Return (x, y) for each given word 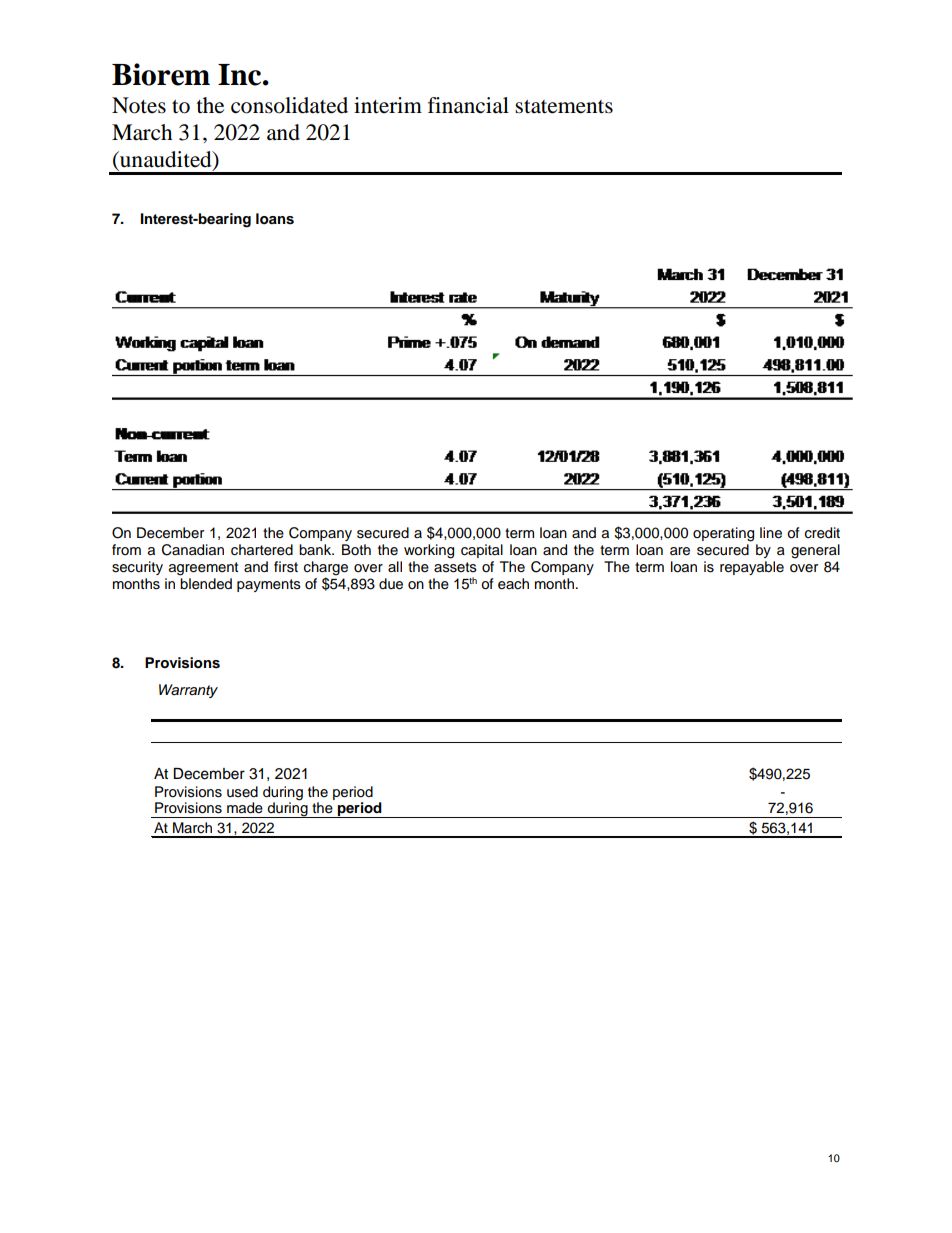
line (771, 533)
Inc (241, 75)
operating (723, 534)
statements (564, 107)
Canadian (193, 550)
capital (482, 551)
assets (455, 567)
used (242, 792)
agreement (203, 569)
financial (468, 105)
